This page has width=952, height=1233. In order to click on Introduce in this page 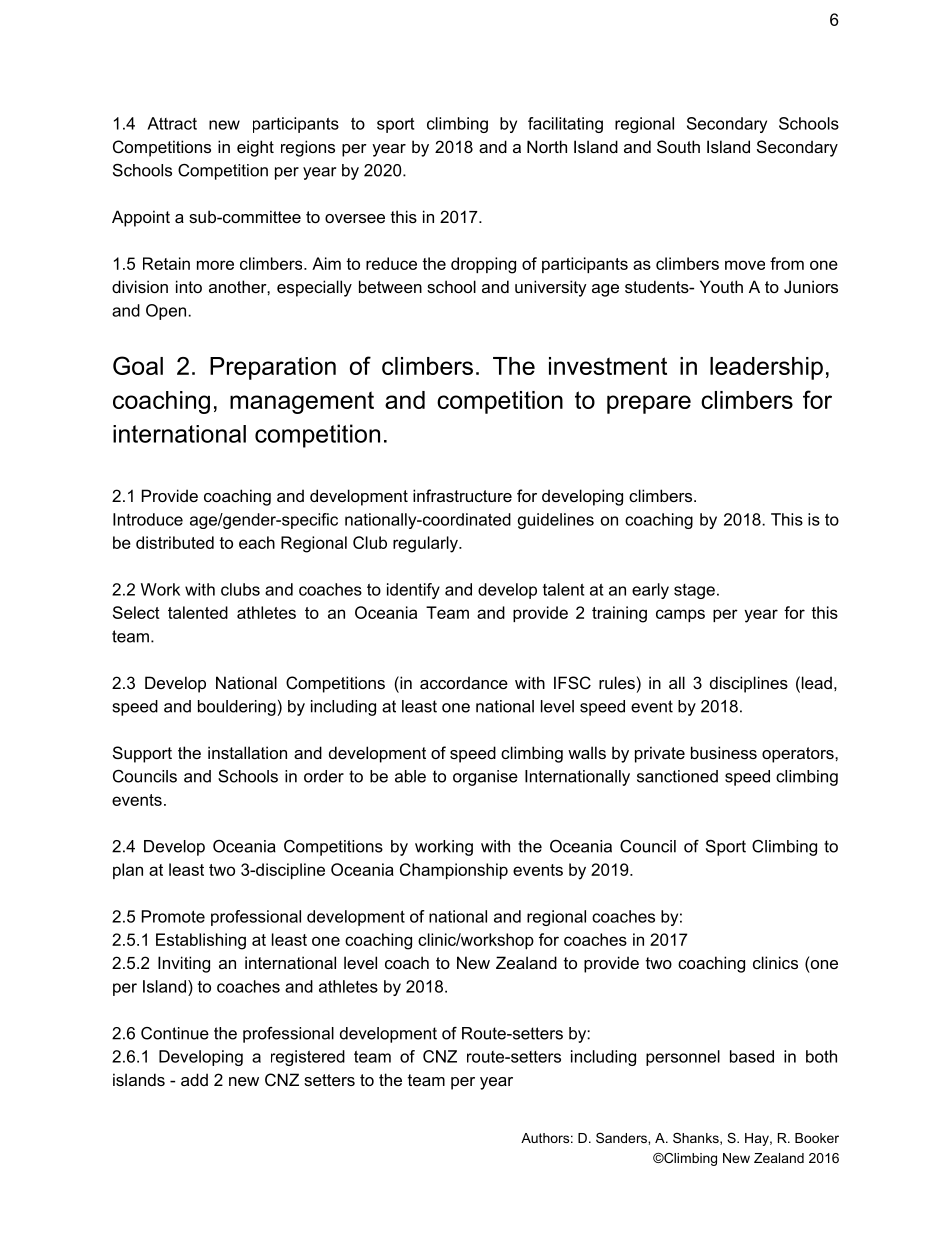, I will do `click(148, 519)`.
